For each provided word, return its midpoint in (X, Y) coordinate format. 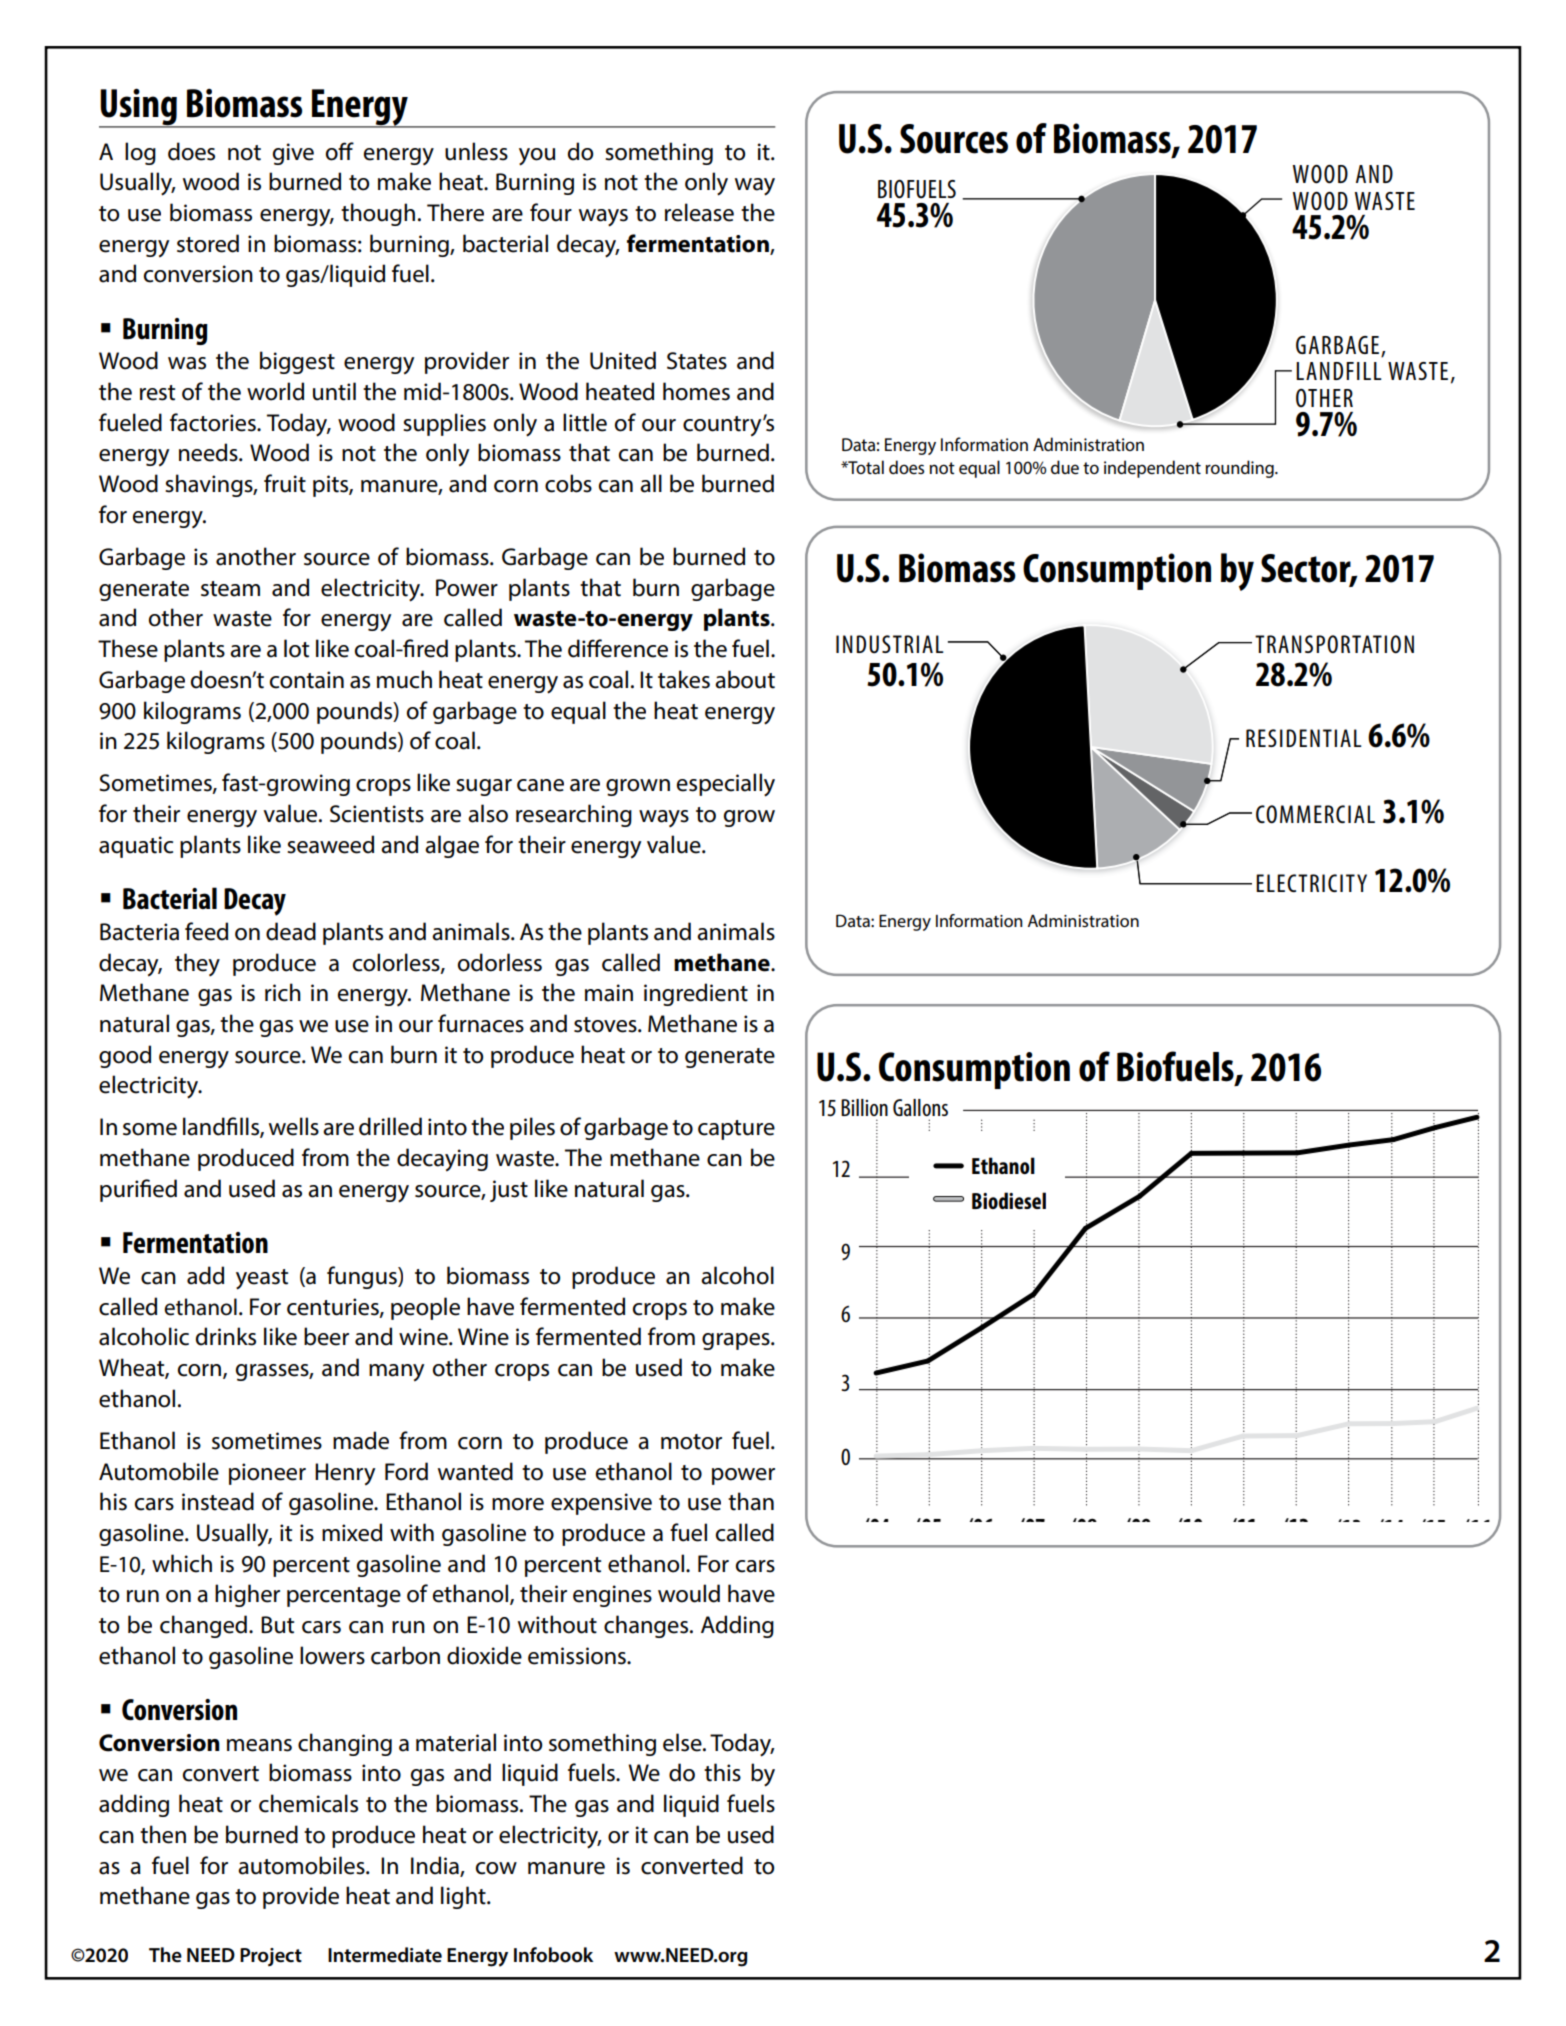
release (699, 212)
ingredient (696, 994)
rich (283, 992)
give (293, 154)
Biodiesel (1009, 1200)
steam (230, 589)
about (745, 679)
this (722, 1772)
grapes (737, 1341)
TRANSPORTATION (1334, 644)
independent (1152, 469)
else (683, 1742)
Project (271, 1957)
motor (691, 1442)
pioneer (267, 1474)
